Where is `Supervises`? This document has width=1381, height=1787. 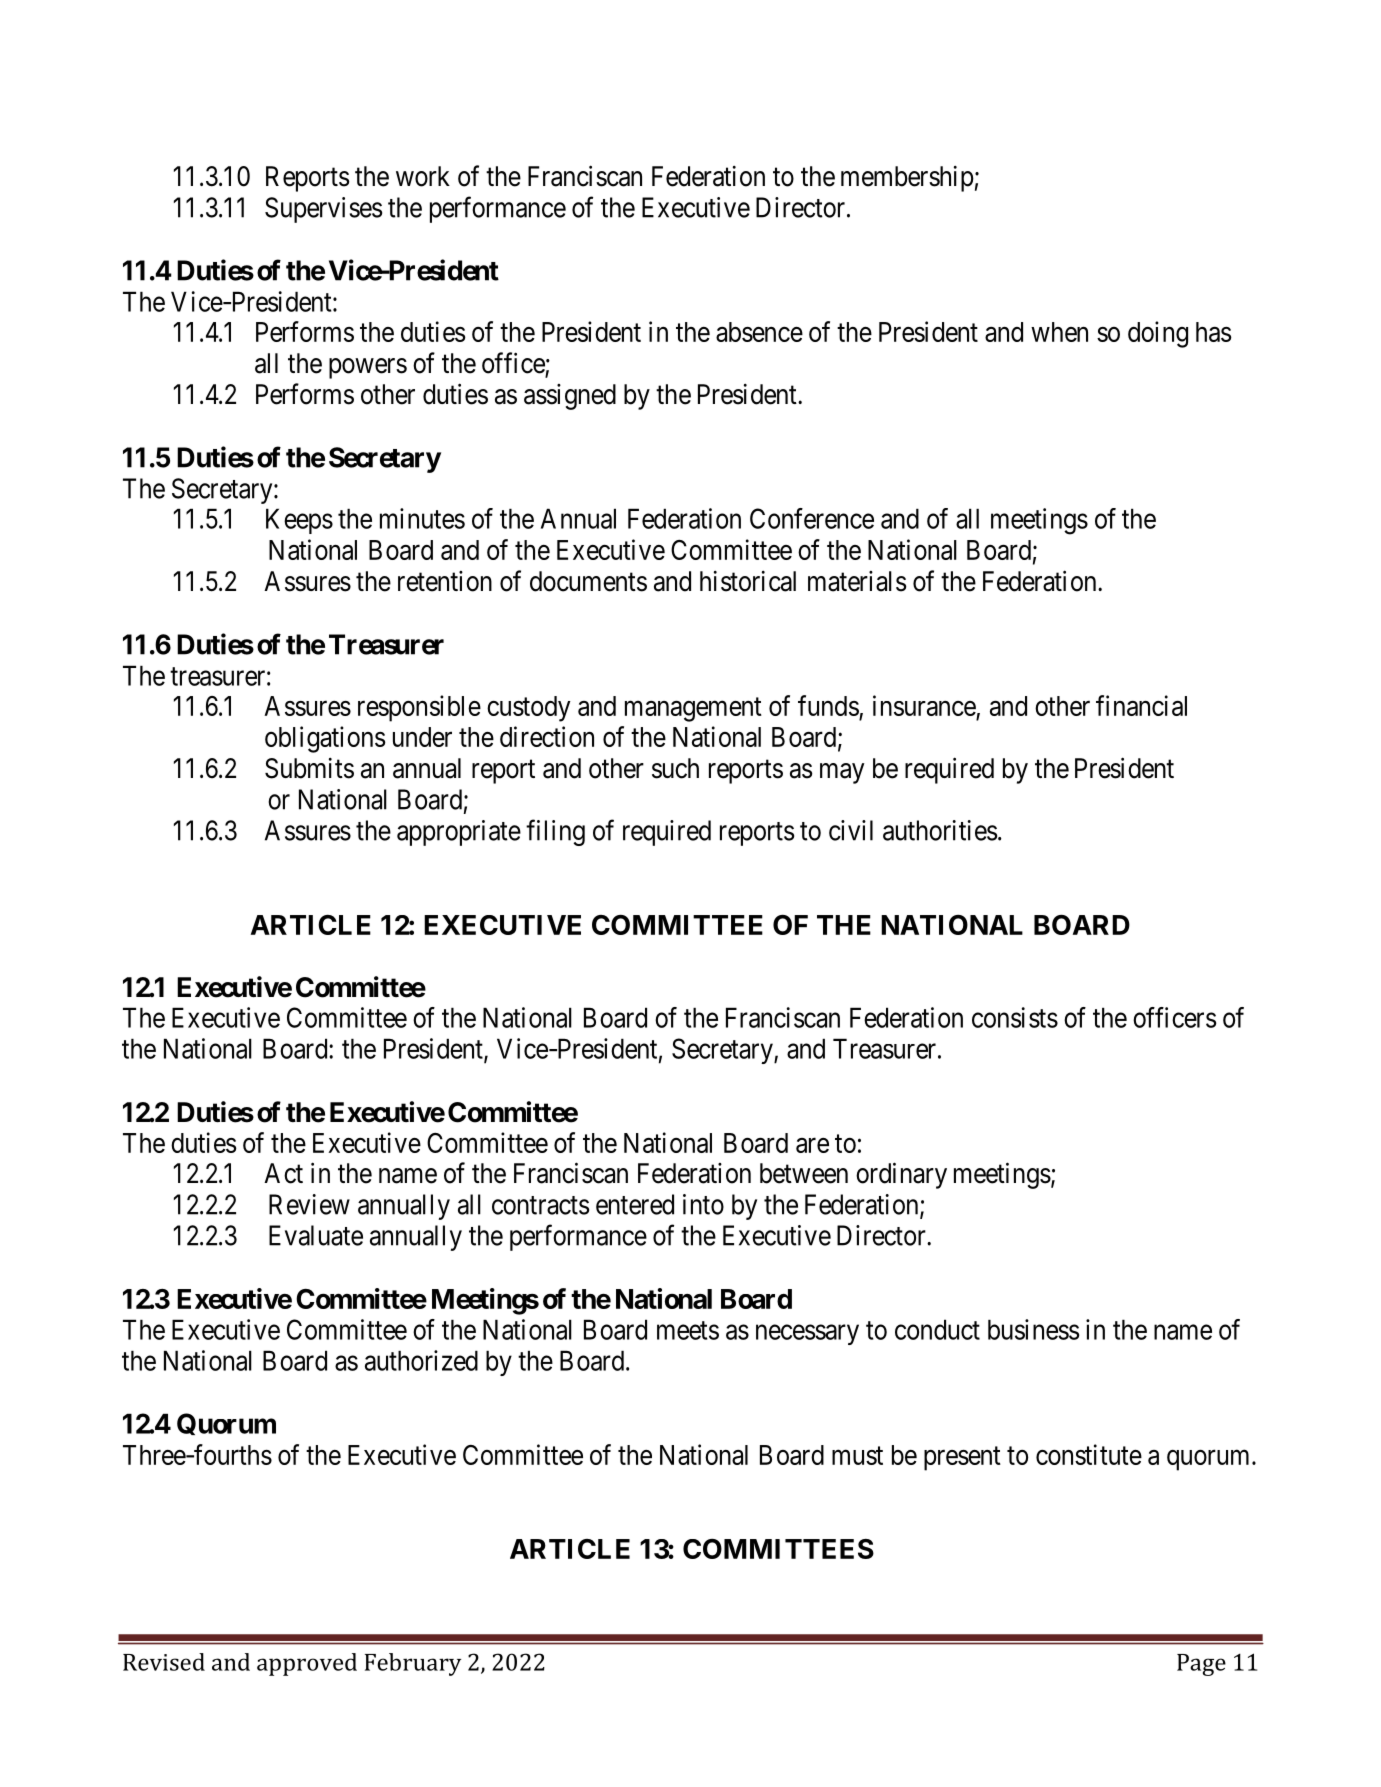 Supervises is located at coordinates (323, 210).
